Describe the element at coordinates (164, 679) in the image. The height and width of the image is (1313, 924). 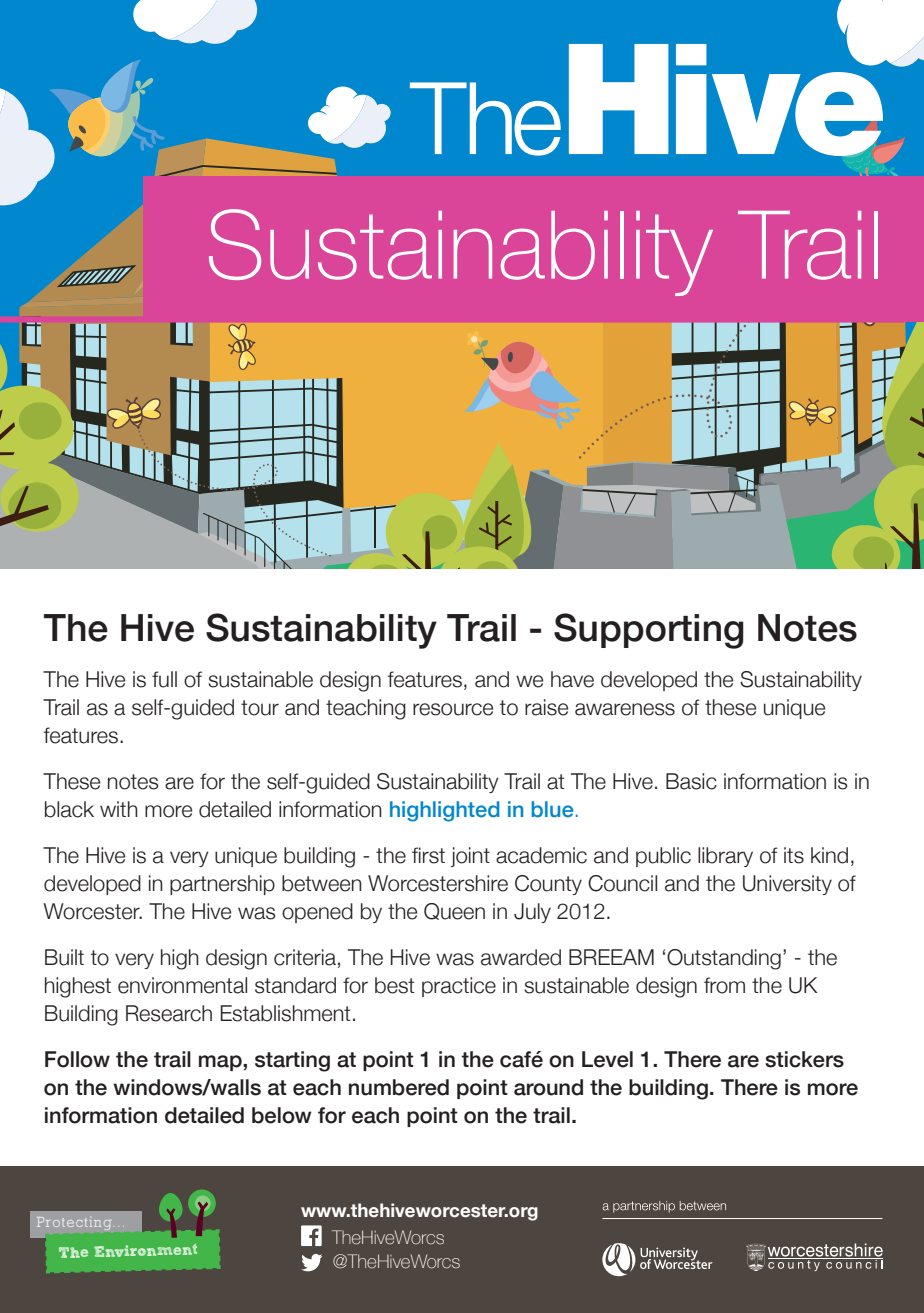
I see `full` at that location.
